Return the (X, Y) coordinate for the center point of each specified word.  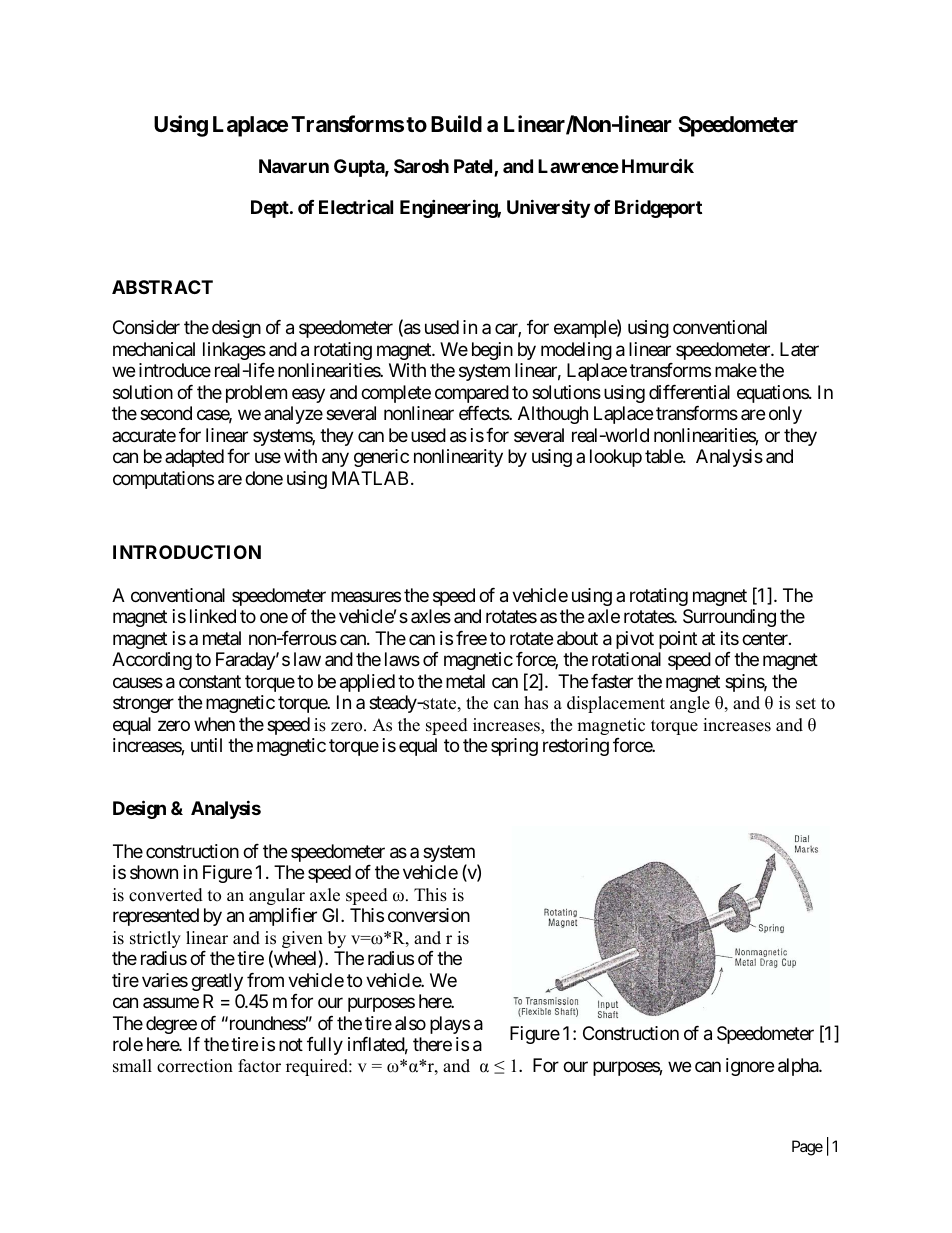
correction (195, 1066)
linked (213, 616)
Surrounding (729, 618)
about (577, 638)
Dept (271, 209)
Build (456, 123)
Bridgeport (658, 209)
